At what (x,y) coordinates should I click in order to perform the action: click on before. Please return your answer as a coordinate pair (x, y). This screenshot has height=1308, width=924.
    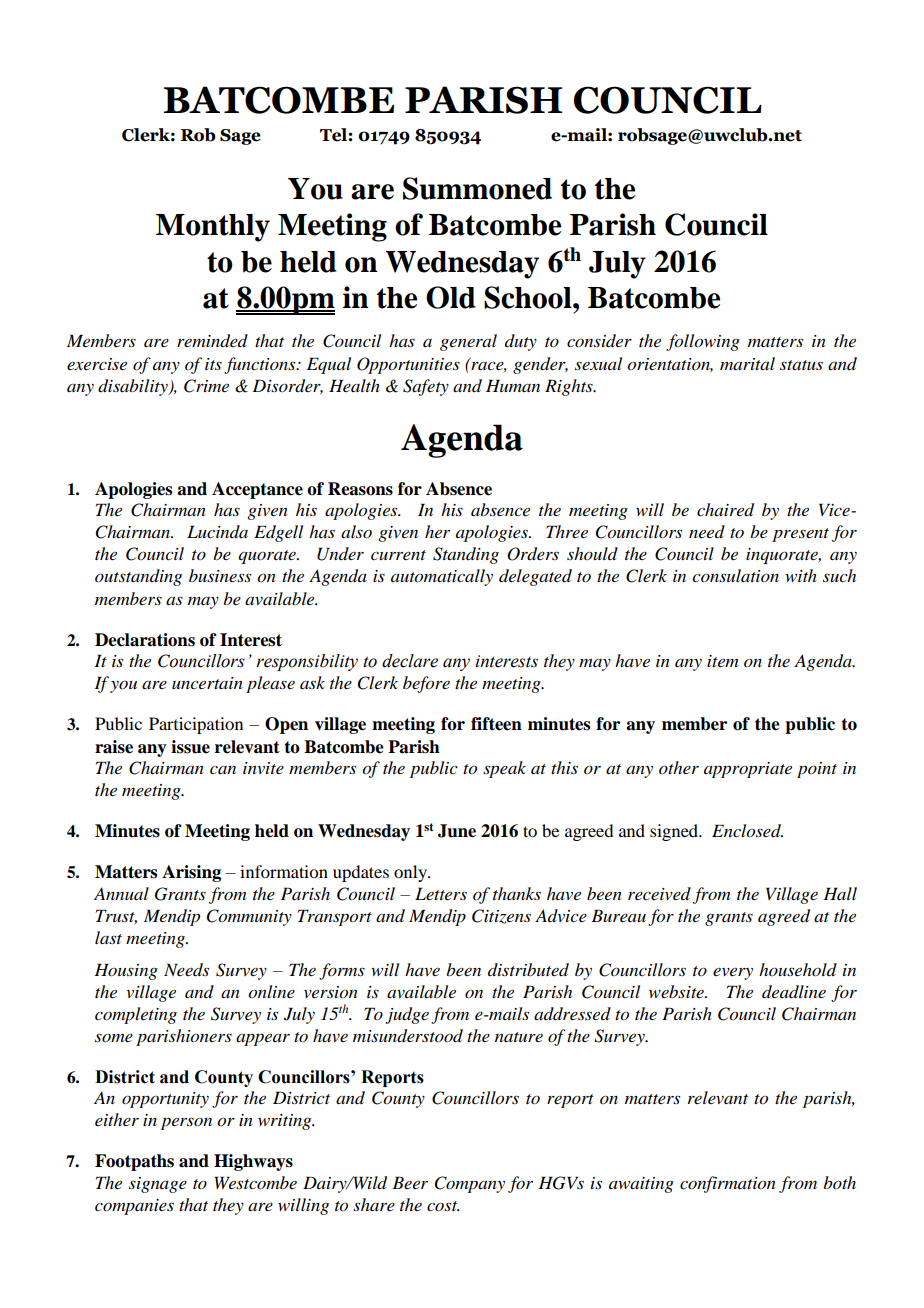
    Looking at the image, I should click on (426, 684).
